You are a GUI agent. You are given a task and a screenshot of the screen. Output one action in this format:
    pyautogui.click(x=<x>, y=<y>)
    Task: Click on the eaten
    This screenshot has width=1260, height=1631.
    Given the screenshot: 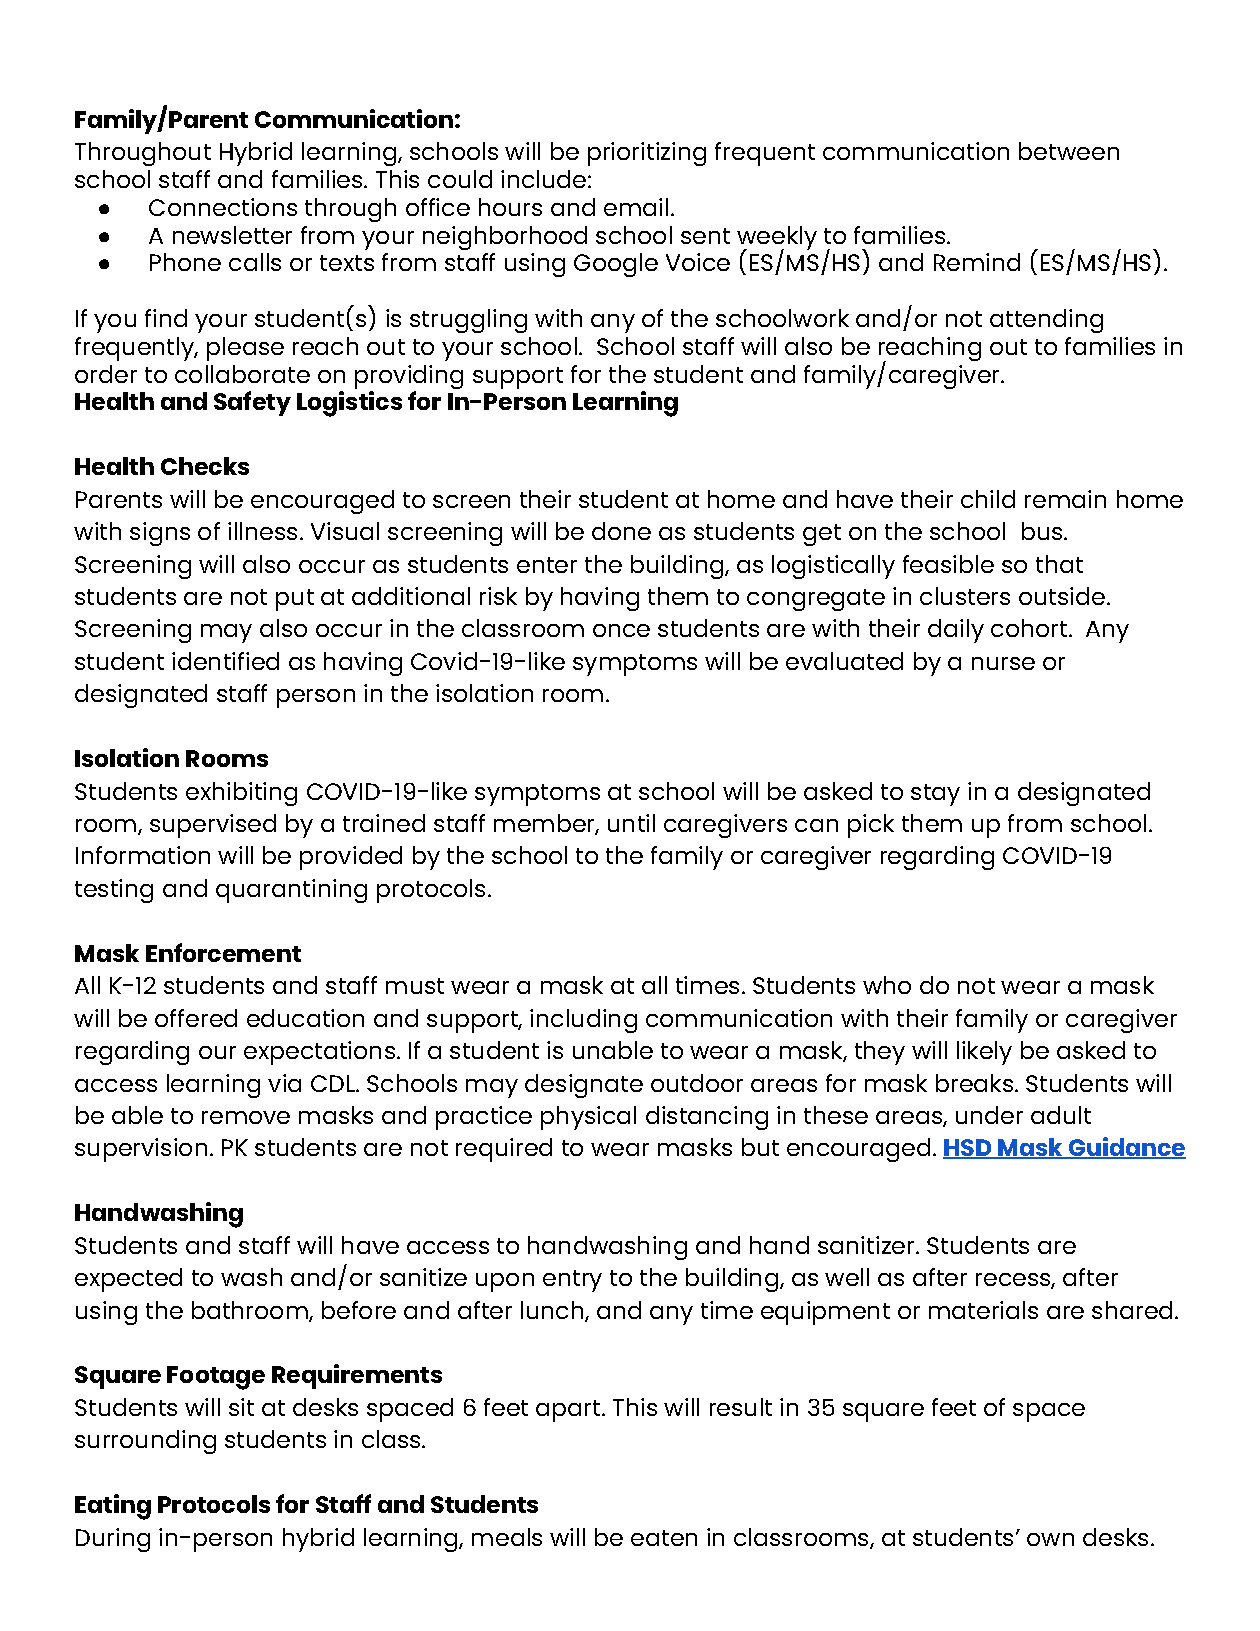 What is the action you would take?
    pyautogui.click(x=664, y=1538)
